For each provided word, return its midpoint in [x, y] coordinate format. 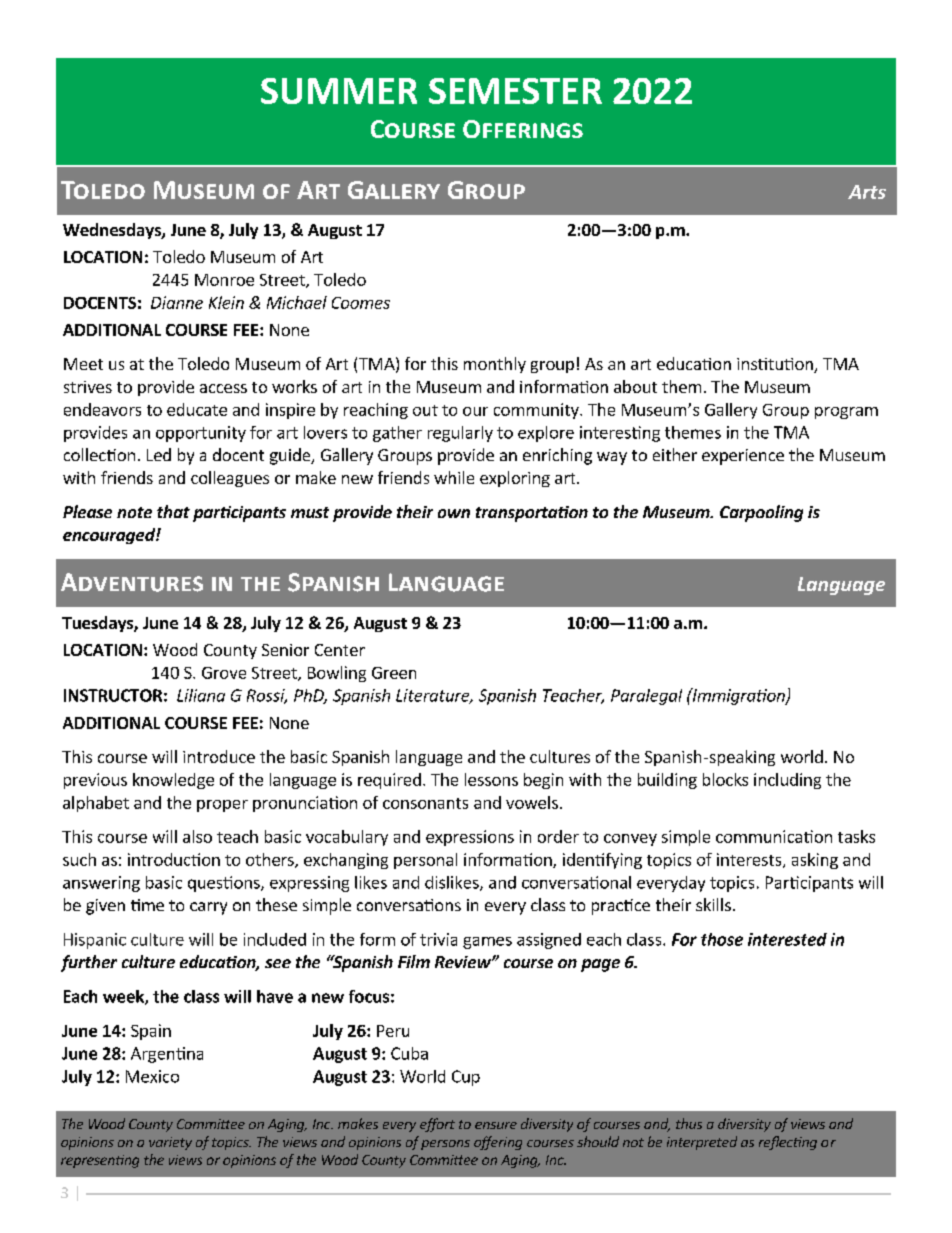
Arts [867, 192]
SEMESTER [515, 91]
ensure [496, 1125]
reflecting [788, 1143]
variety [170, 1143]
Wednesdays [113, 231]
